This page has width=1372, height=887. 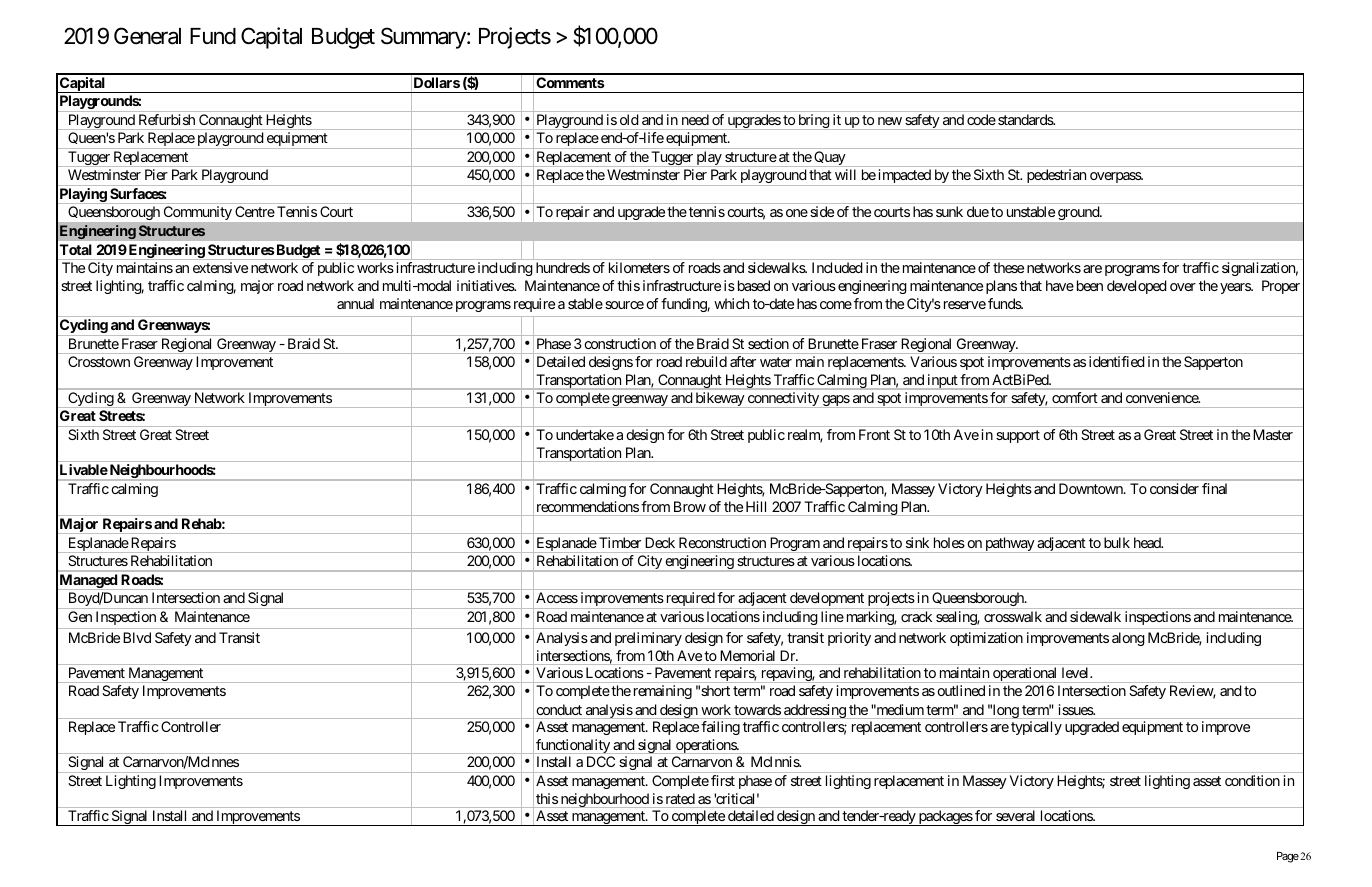 What do you see at coordinates (981, 119) in the page?
I see `code` at bounding box center [981, 119].
